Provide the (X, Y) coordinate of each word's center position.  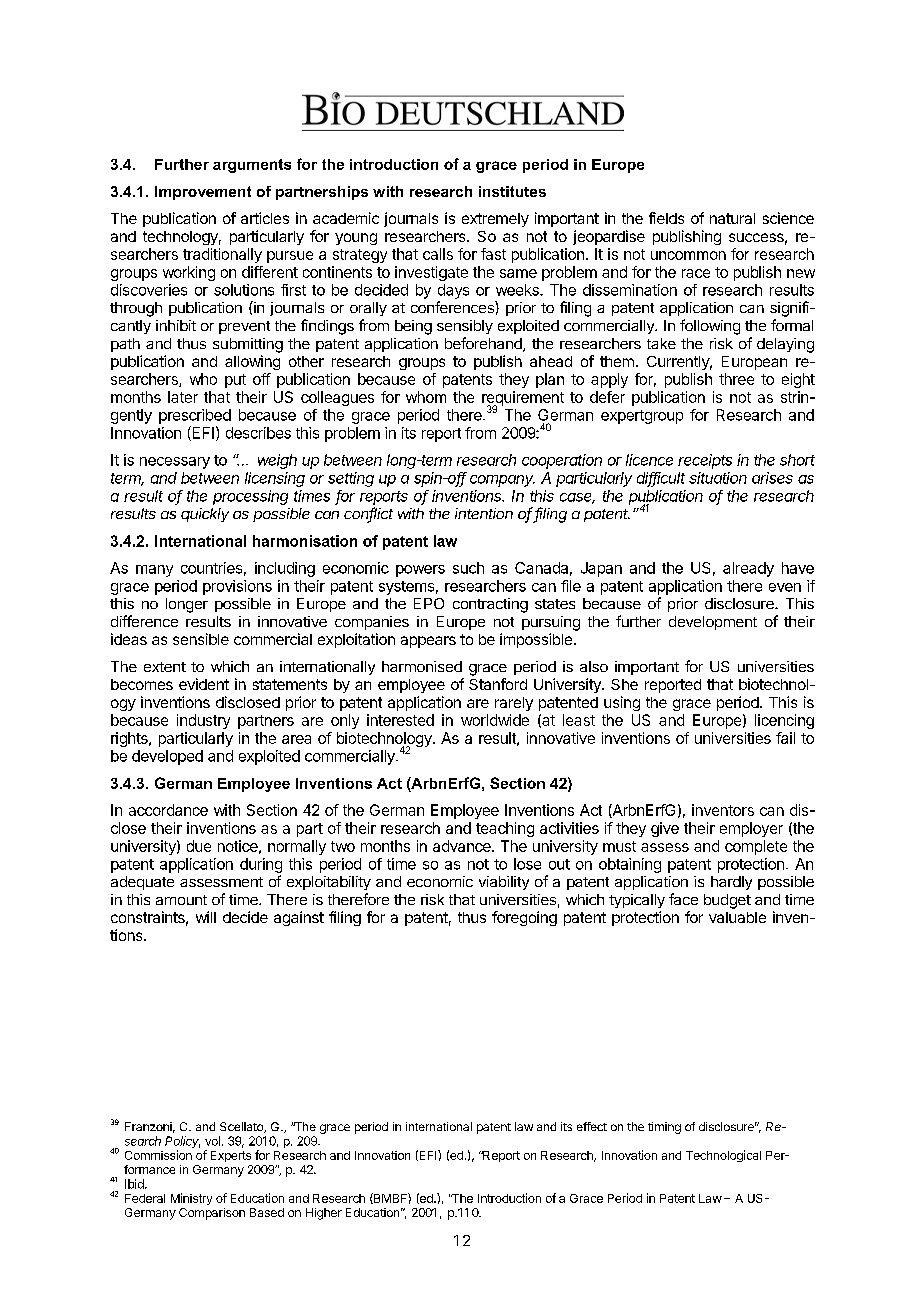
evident (204, 684)
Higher (324, 1214)
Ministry (191, 1199)
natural (732, 218)
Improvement (203, 193)
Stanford (498, 684)
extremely (495, 220)
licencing (784, 721)
